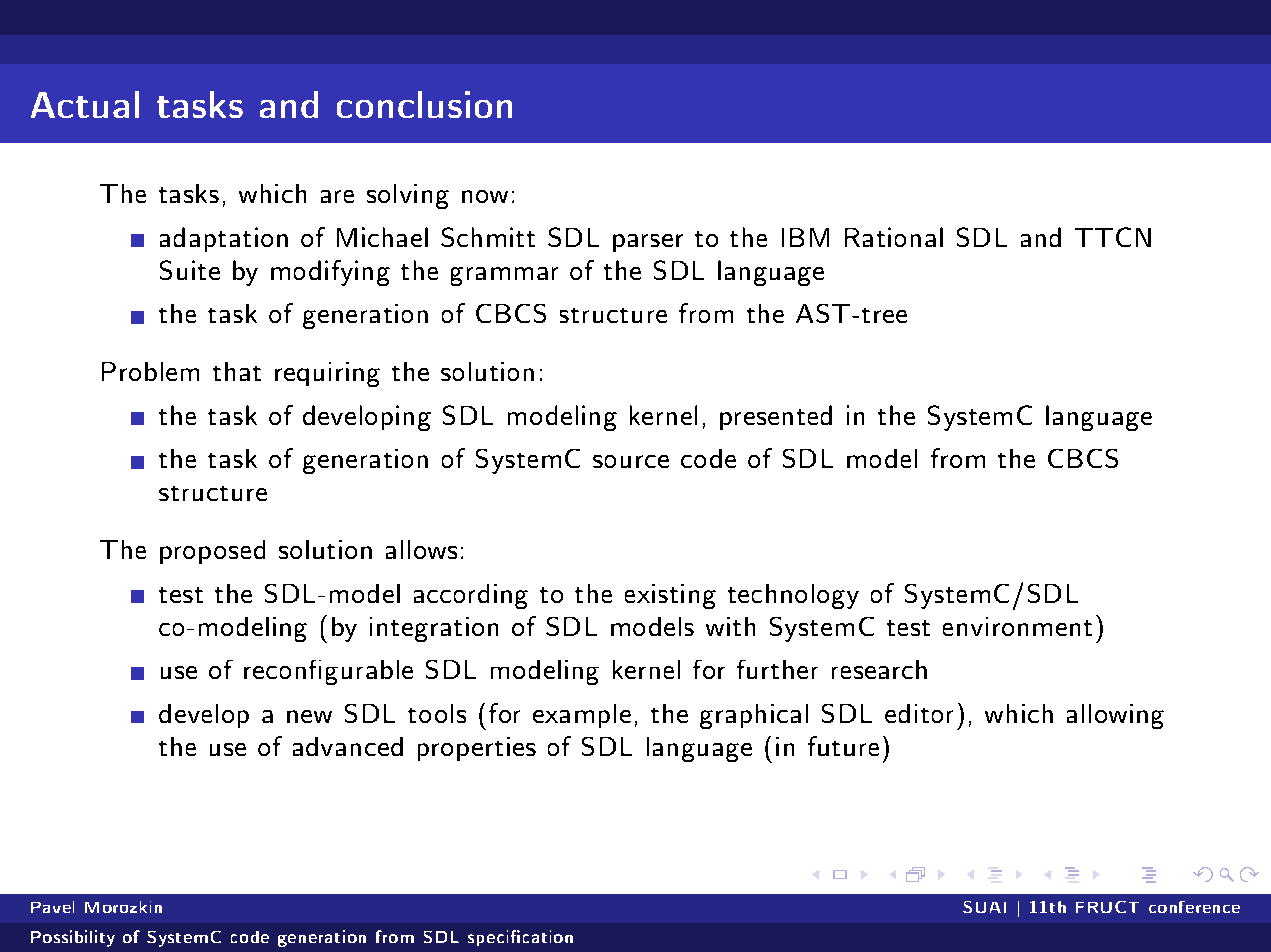  Describe the element at coordinates (424, 104) in the screenshot. I see `conclusion` at that location.
